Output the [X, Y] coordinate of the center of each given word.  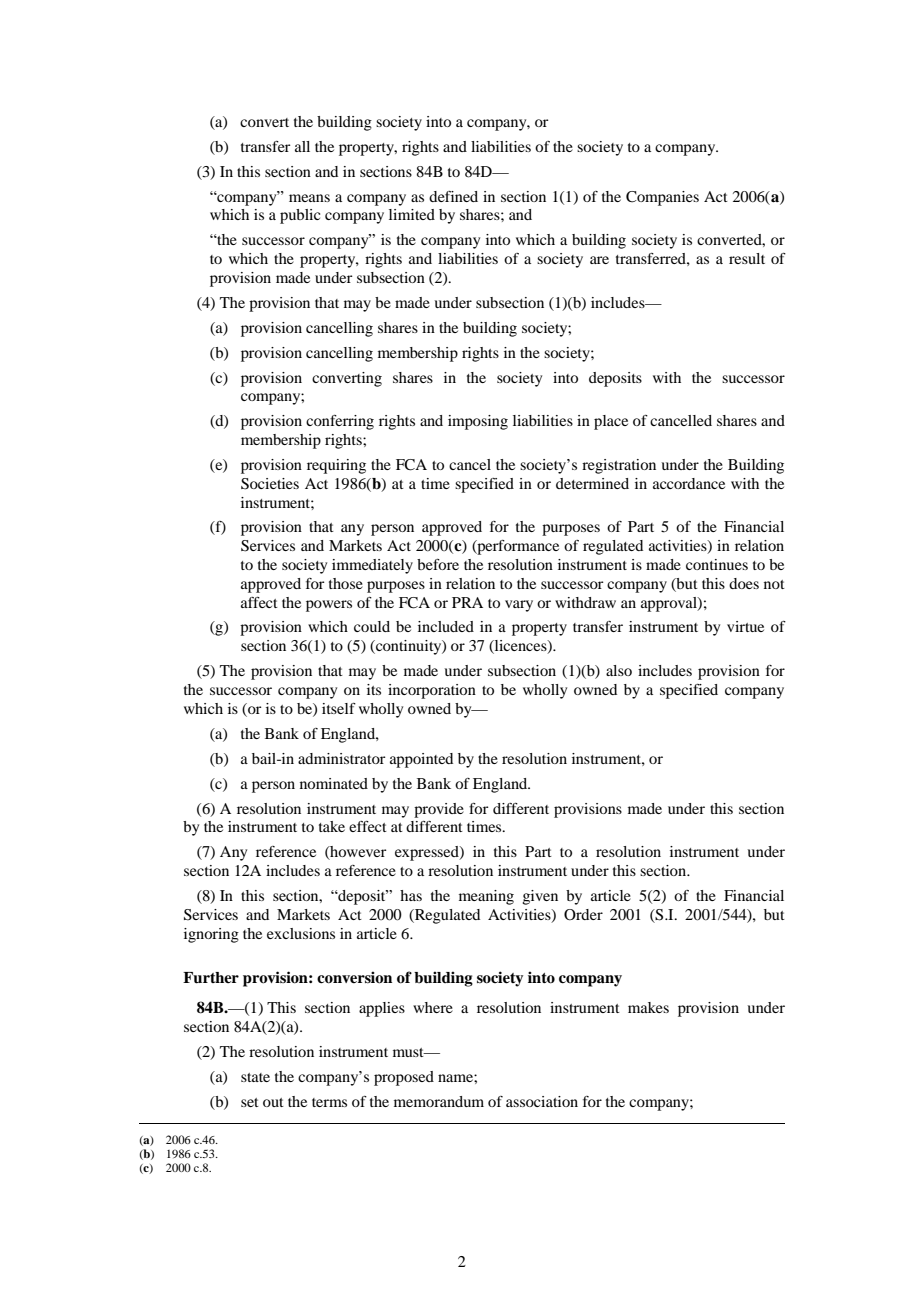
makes [648, 1007]
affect [259, 602]
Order [583, 915]
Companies [662, 198]
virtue [745, 626]
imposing [478, 422]
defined [453, 196]
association [542, 1101]
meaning [486, 897]
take [332, 826]
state [255, 1077]
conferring [340, 422]
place [611, 422]
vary [519, 606]
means [309, 198]
